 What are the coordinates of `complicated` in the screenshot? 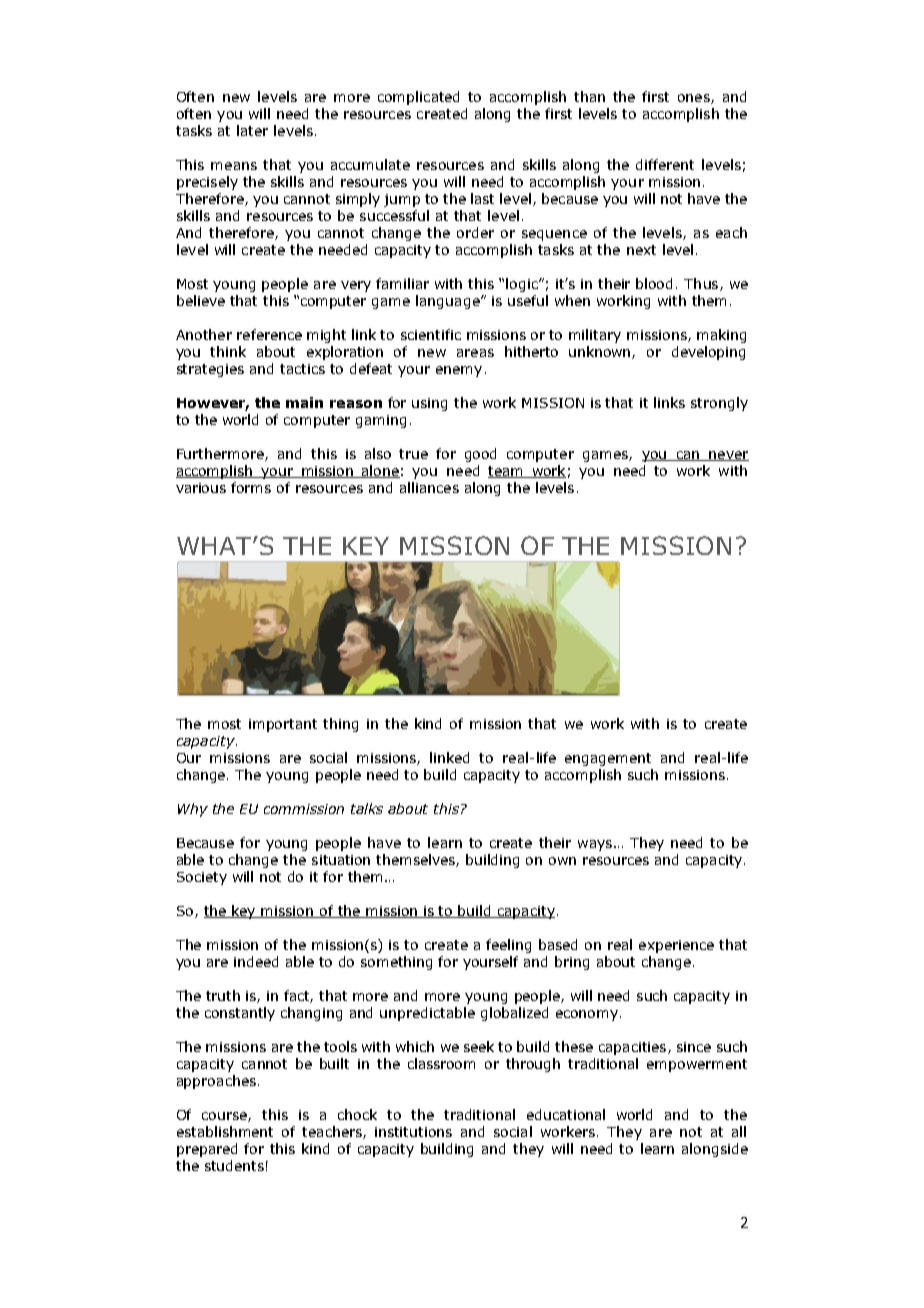 It's located at (418, 98).
